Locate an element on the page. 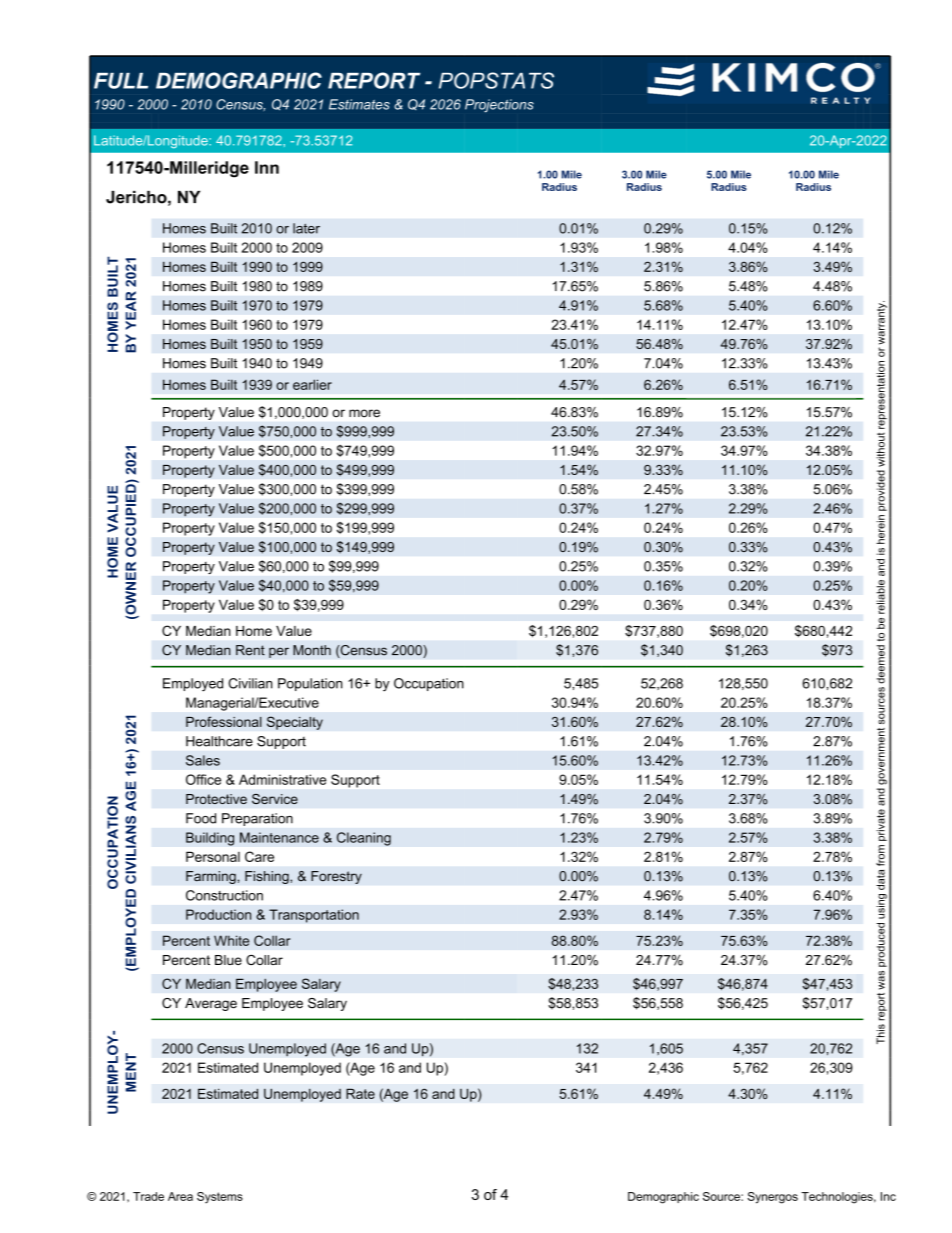  Inn is located at coordinates (267, 167).
